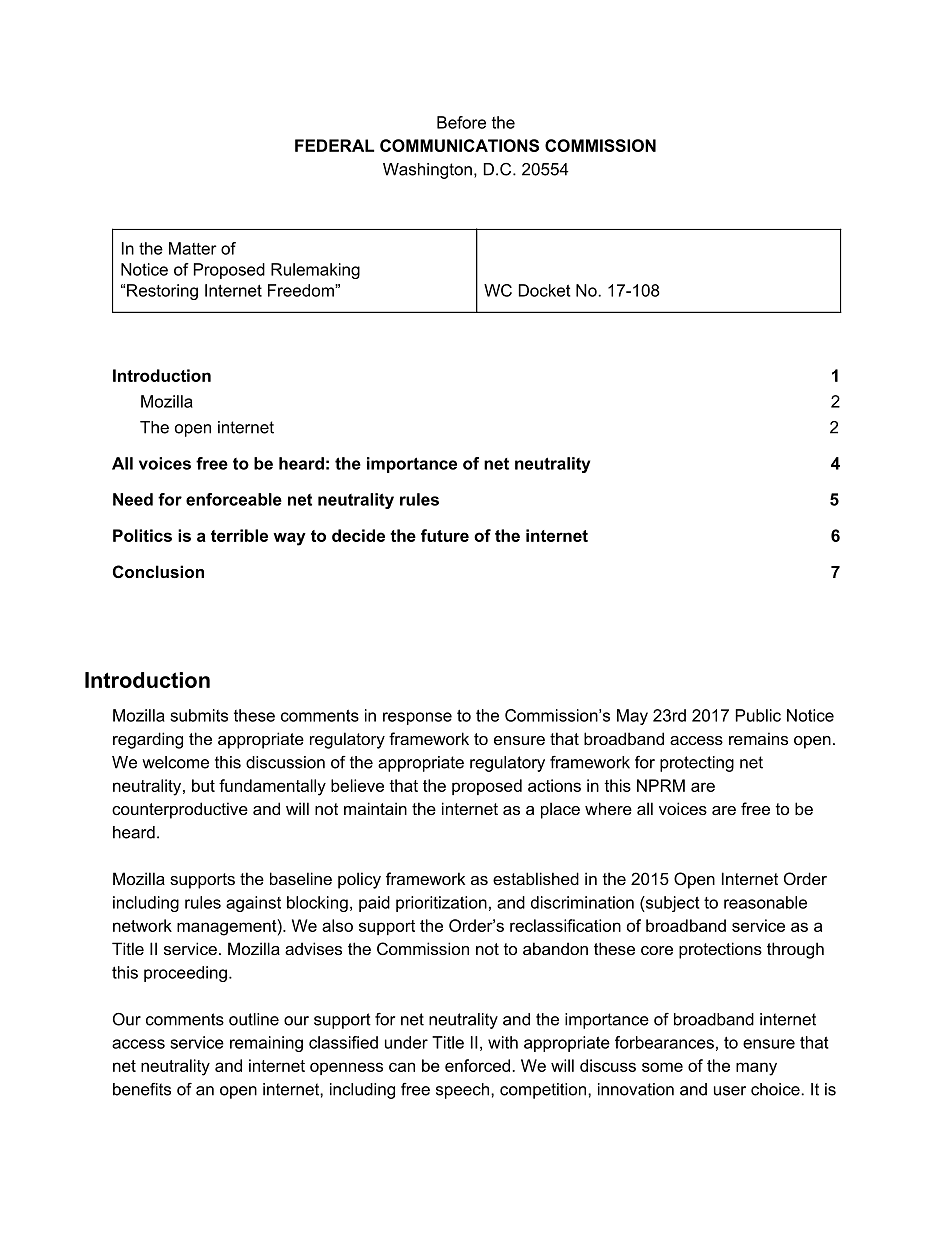 The image size is (952, 1233). I want to click on Docket, so click(544, 290).
